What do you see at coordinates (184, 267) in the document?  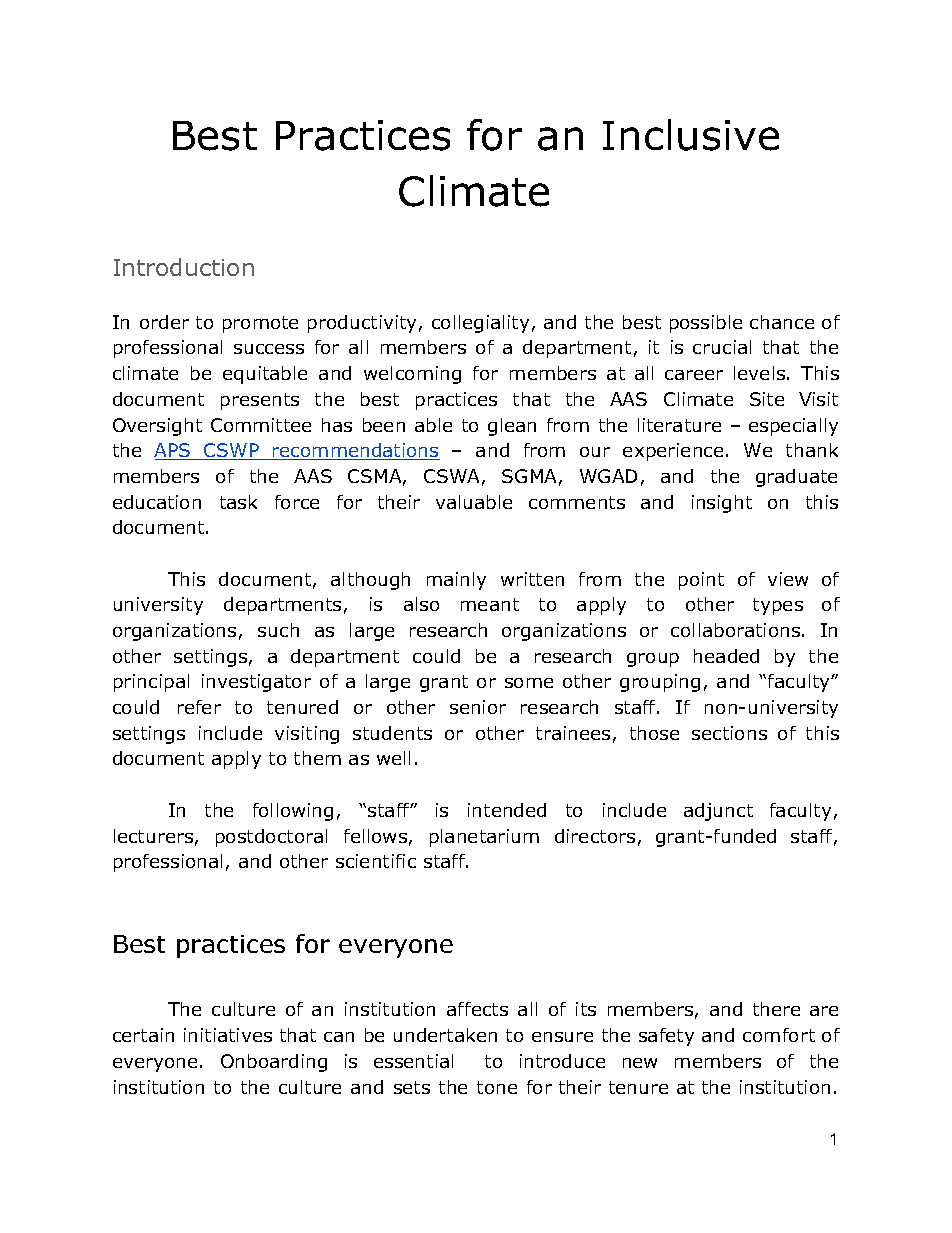 I see `Introduction` at bounding box center [184, 267].
